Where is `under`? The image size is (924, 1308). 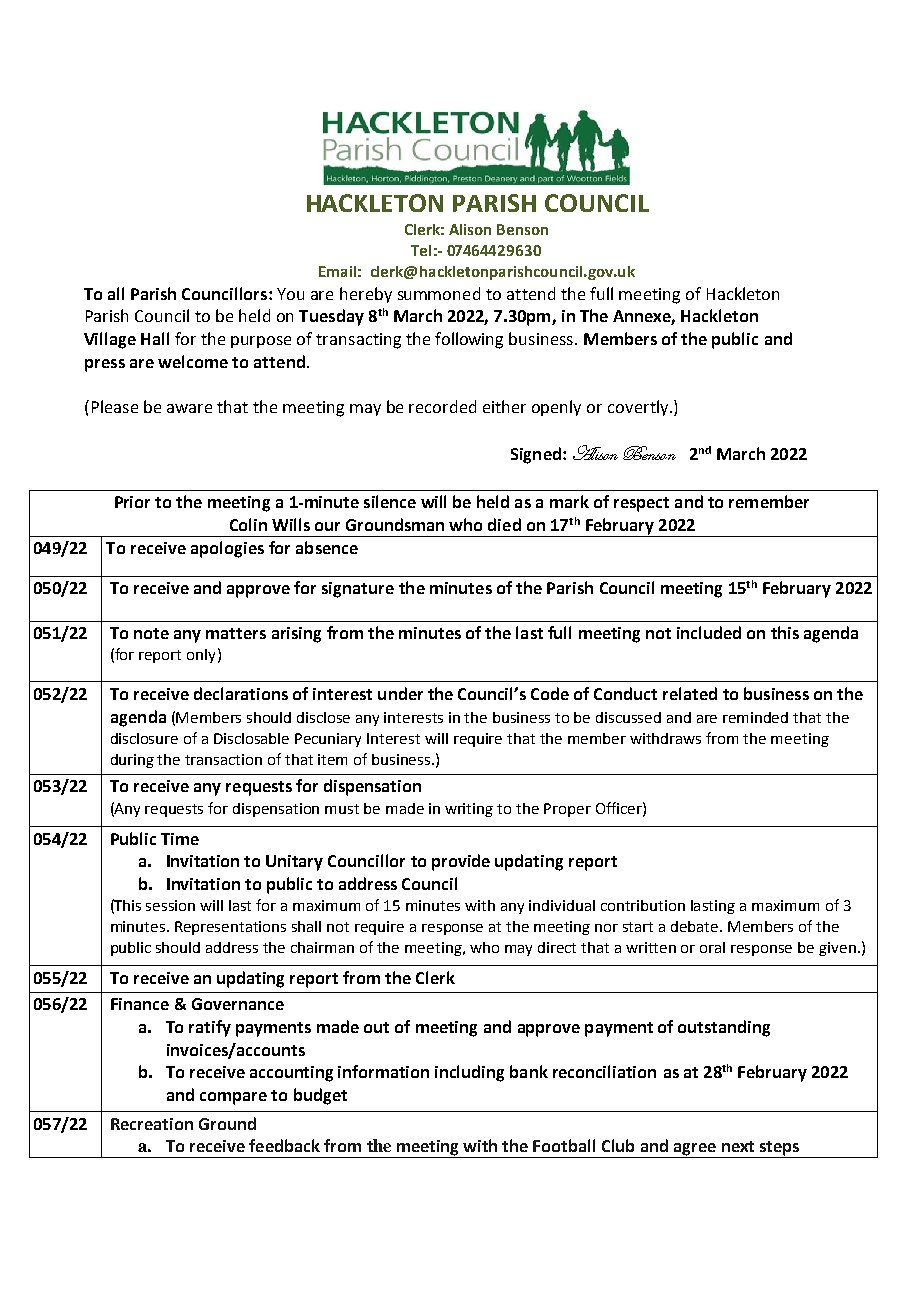
under is located at coordinates (400, 693).
